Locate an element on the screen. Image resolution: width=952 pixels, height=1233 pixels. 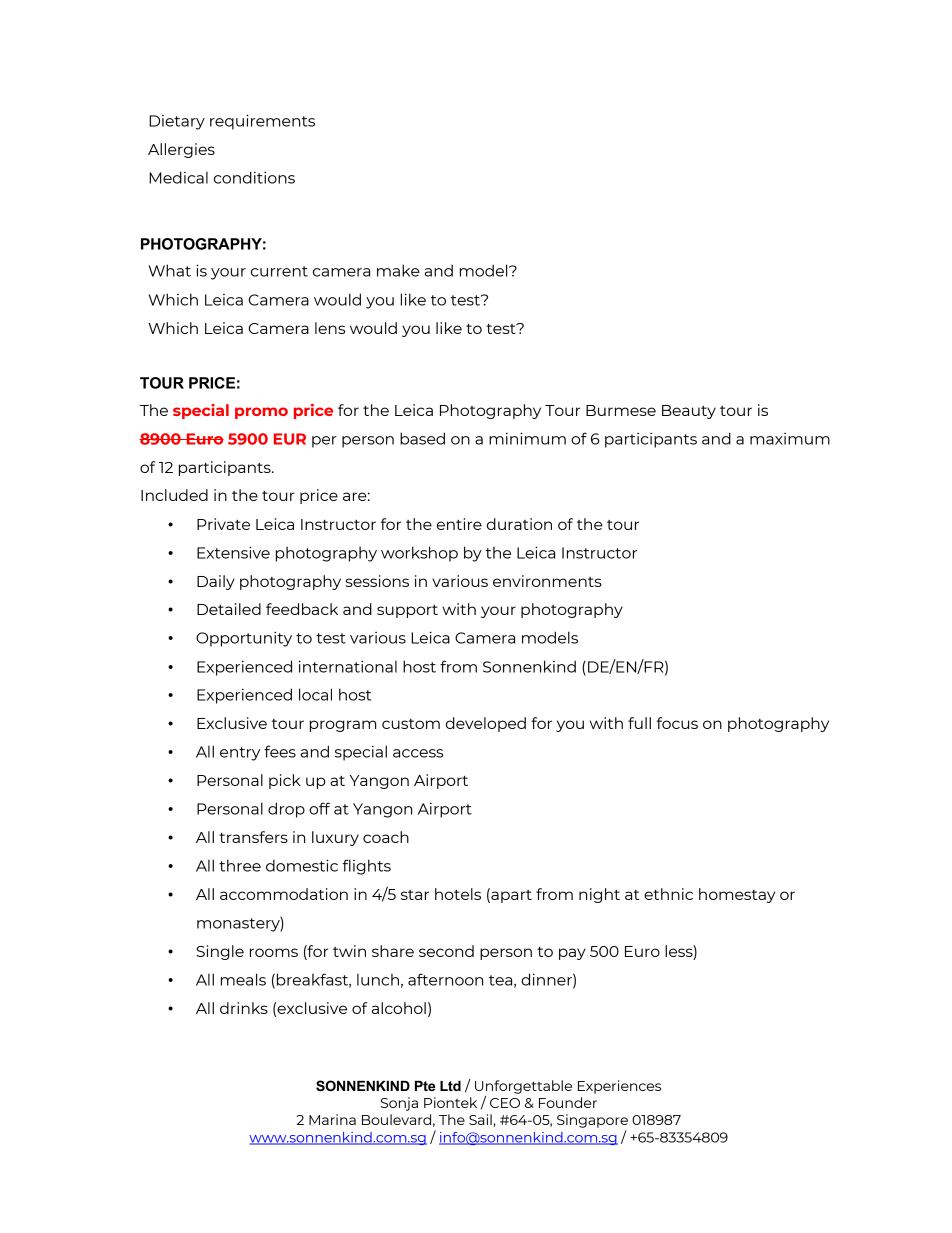
developed is located at coordinates (486, 724).
